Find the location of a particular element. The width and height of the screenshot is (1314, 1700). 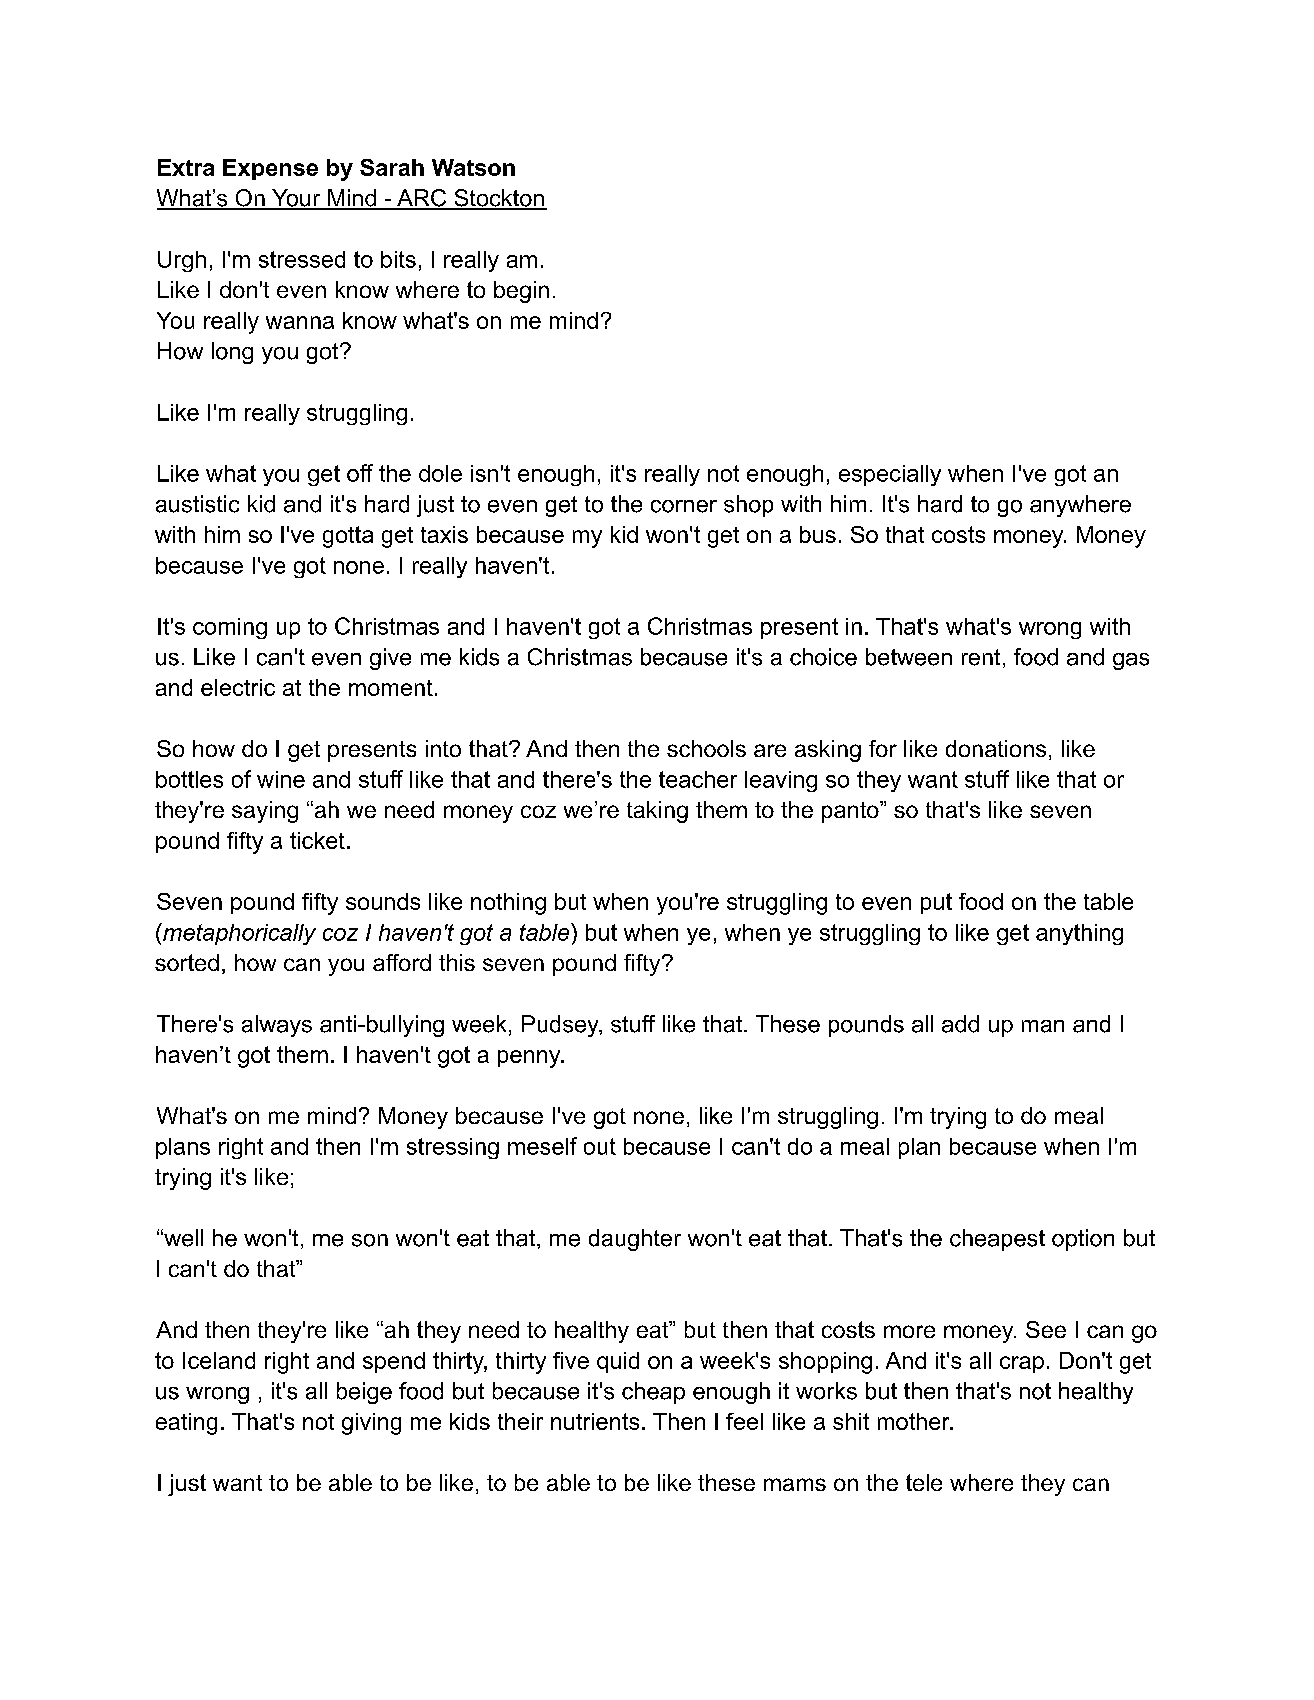

nutrients is located at coordinates (595, 1421).
